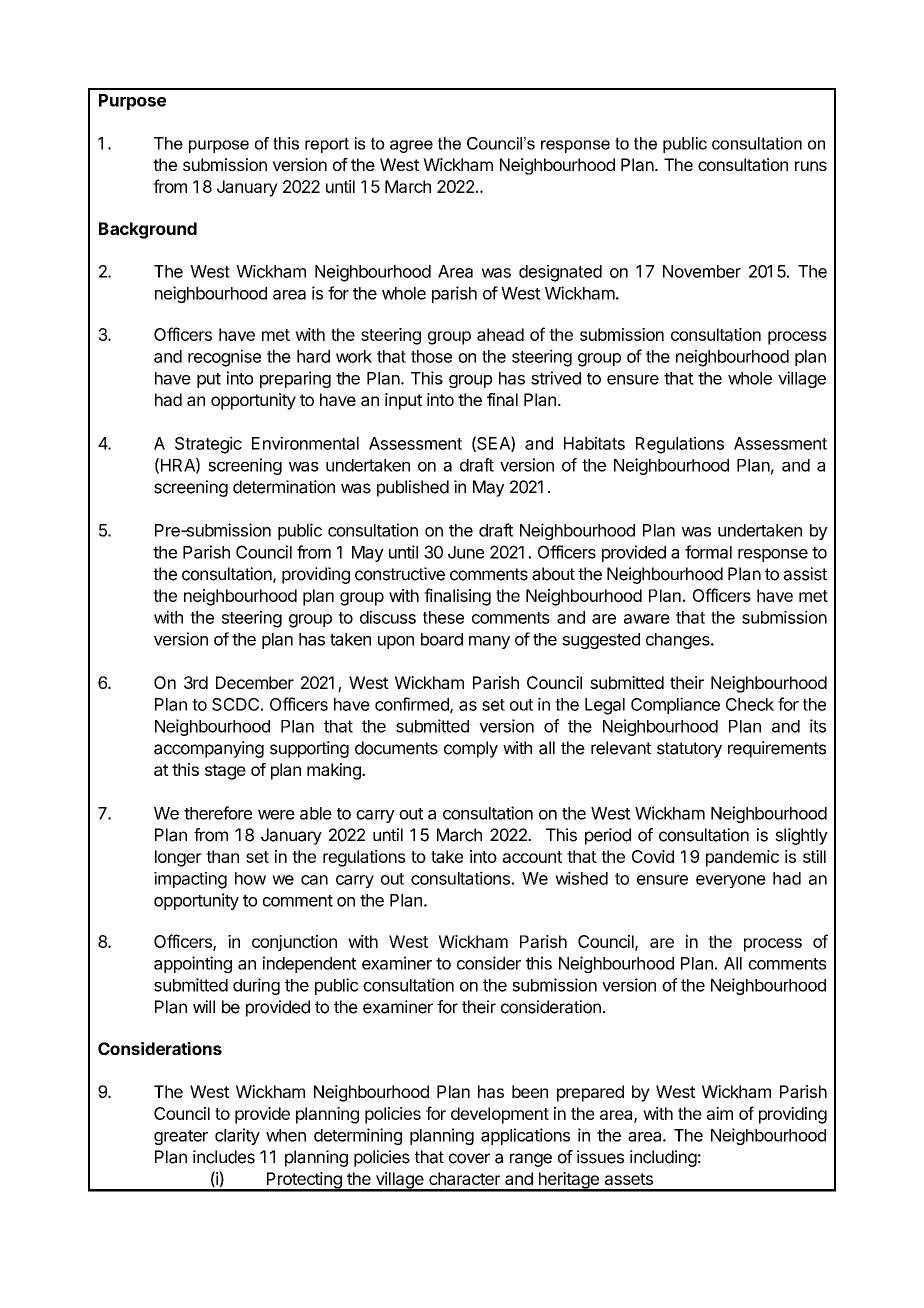 The image size is (924, 1308). Describe the element at coordinates (224, 1157) in the screenshot. I see `includes` at that location.
